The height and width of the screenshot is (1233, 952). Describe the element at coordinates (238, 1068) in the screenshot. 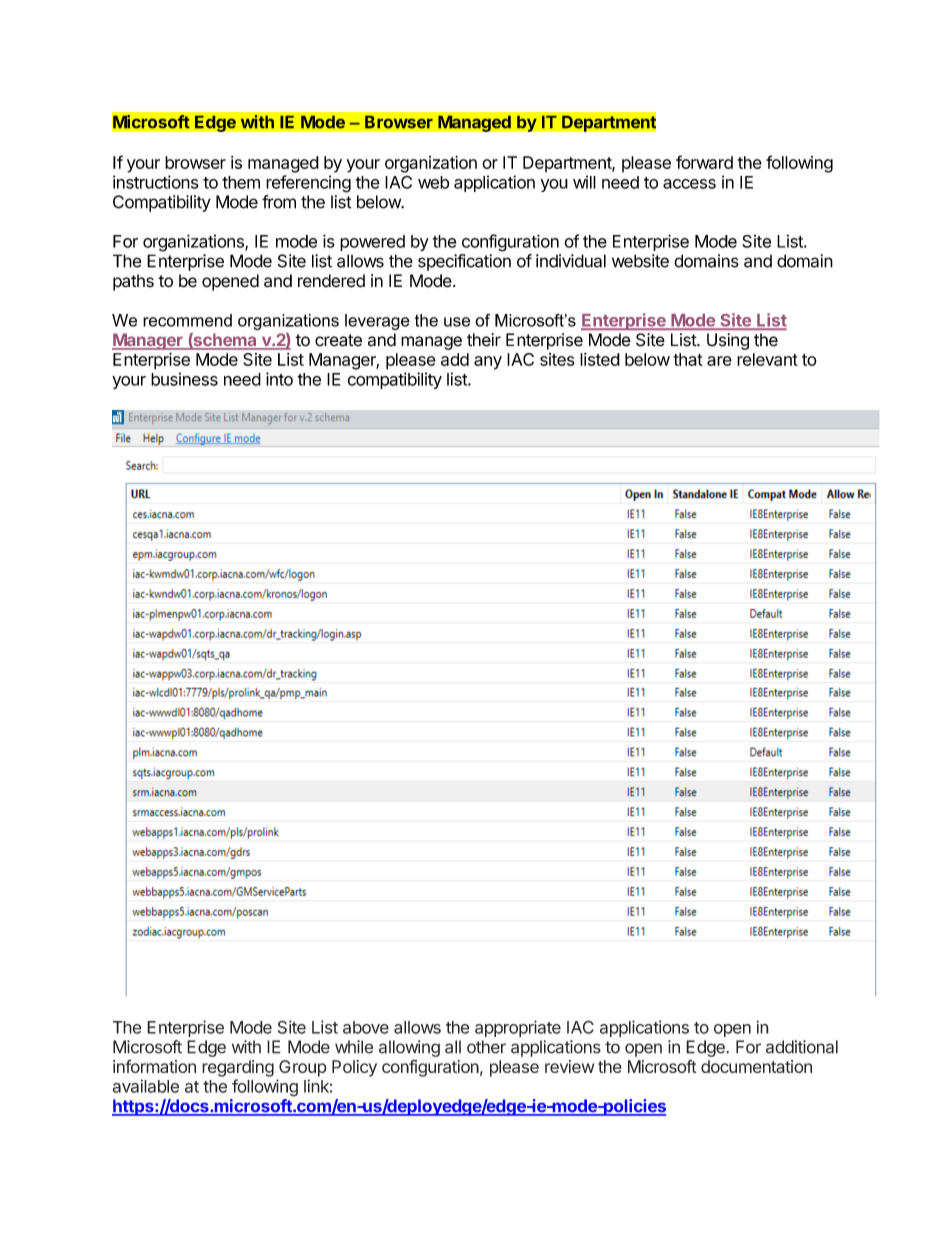

I see `regarding` at that location.
